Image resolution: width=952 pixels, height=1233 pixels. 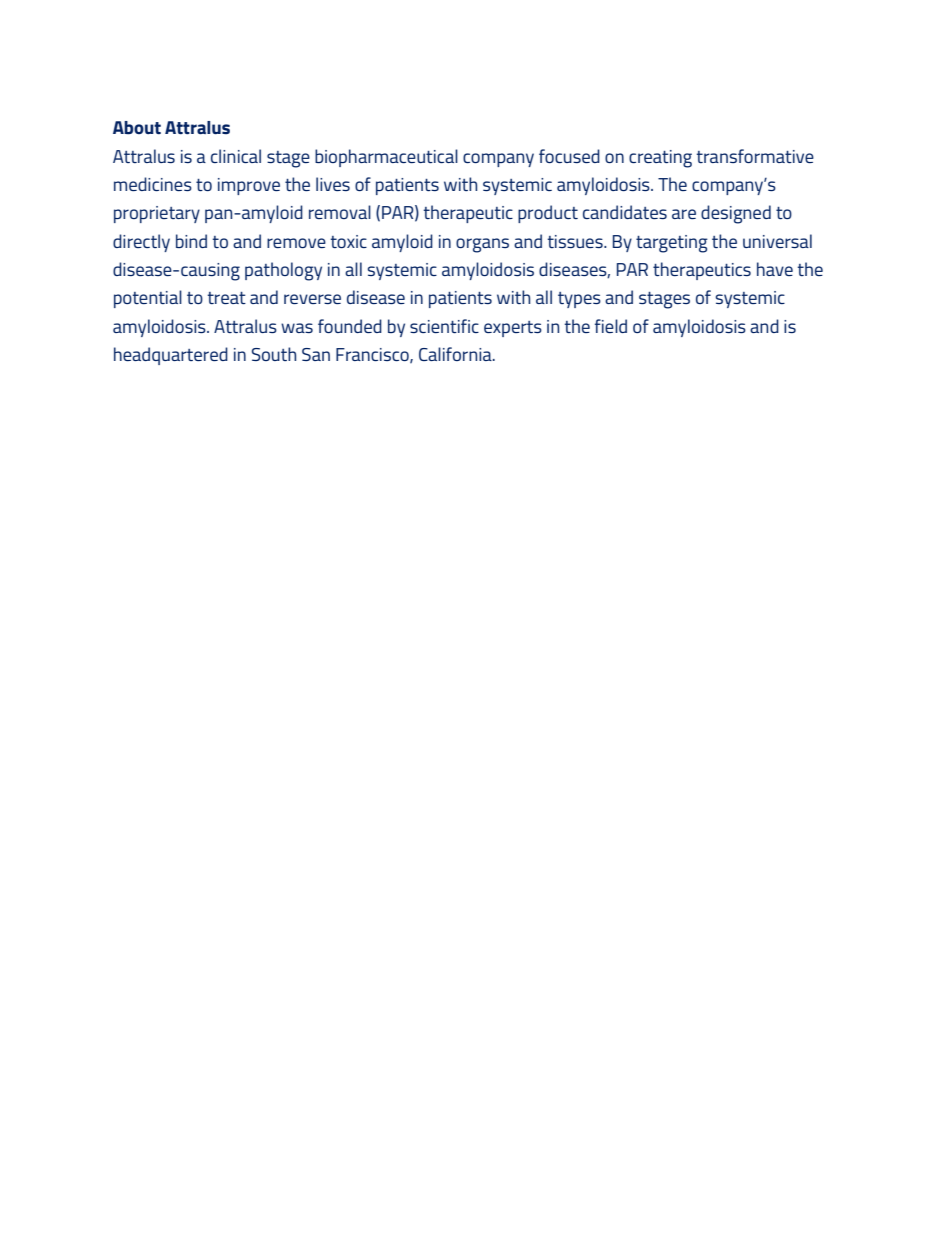 What do you see at coordinates (456, 354) in the page?
I see `California` at bounding box center [456, 354].
